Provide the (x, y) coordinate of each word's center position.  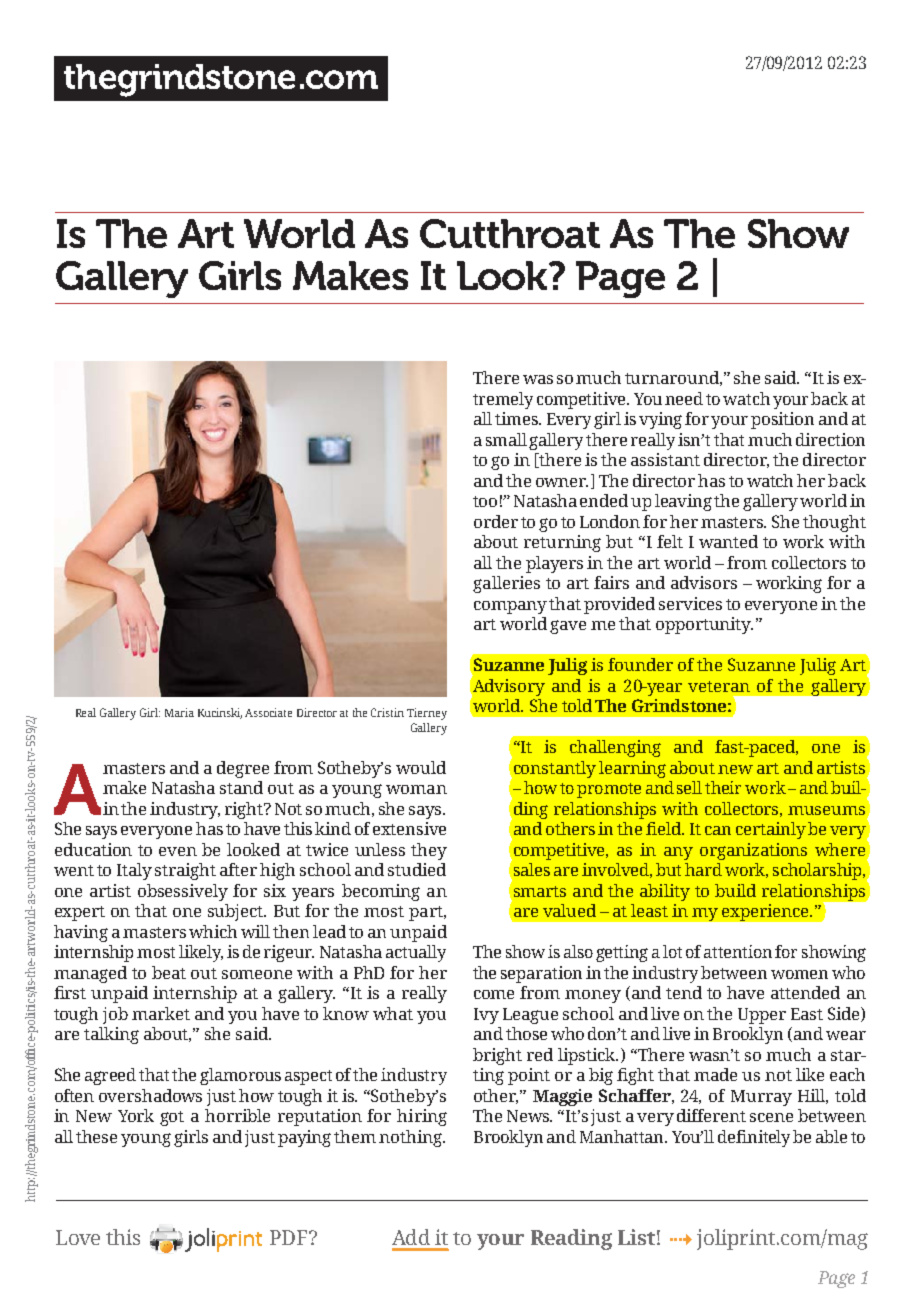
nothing (412, 1138)
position (782, 420)
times (517, 418)
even (178, 851)
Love (78, 1237)
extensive (409, 828)
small (508, 440)
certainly (771, 830)
